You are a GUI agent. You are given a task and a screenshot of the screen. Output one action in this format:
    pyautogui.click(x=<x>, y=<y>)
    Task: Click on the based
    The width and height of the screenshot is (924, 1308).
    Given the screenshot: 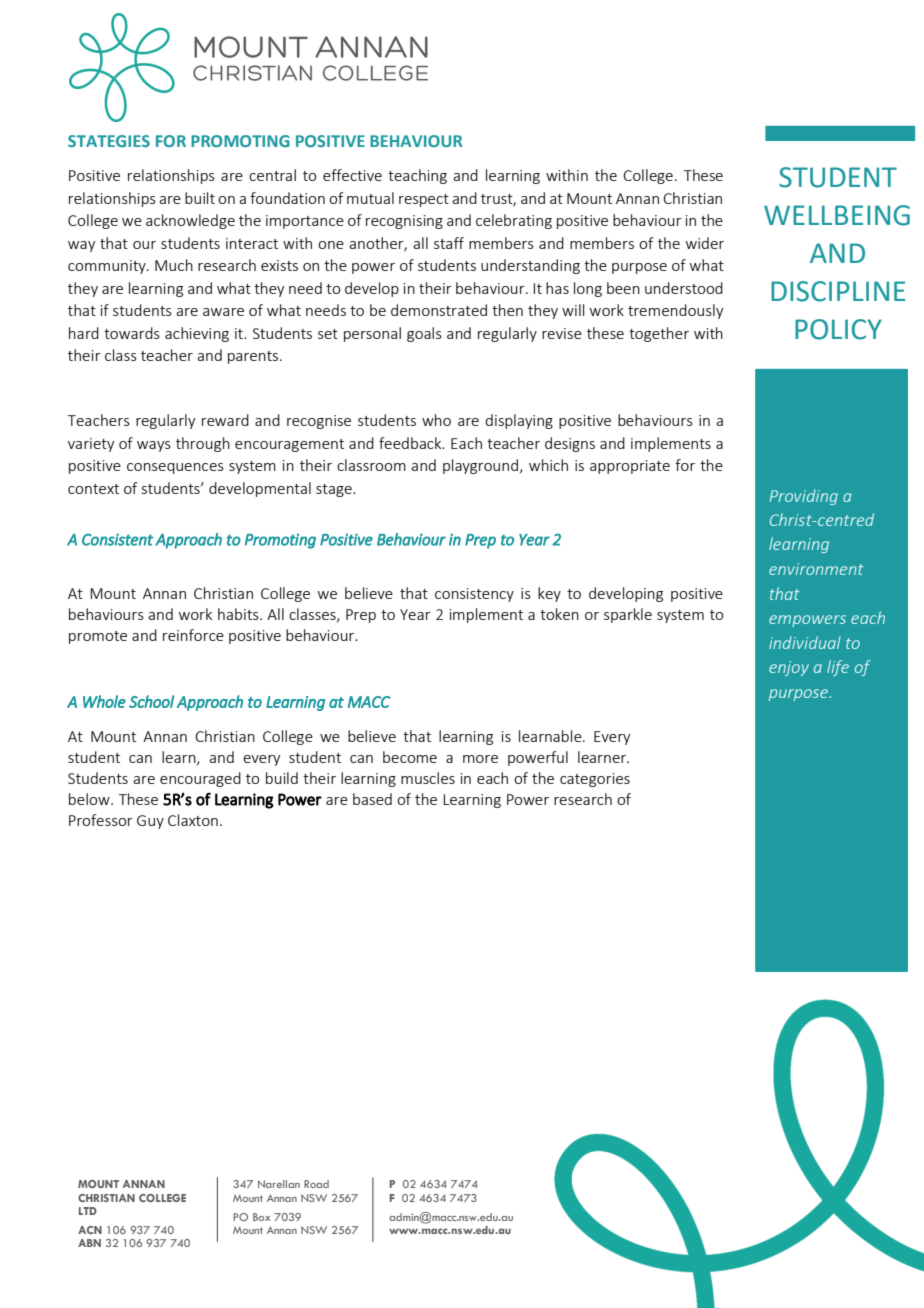 What is the action you would take?
    pyautogui.click(x=372, y=799)
